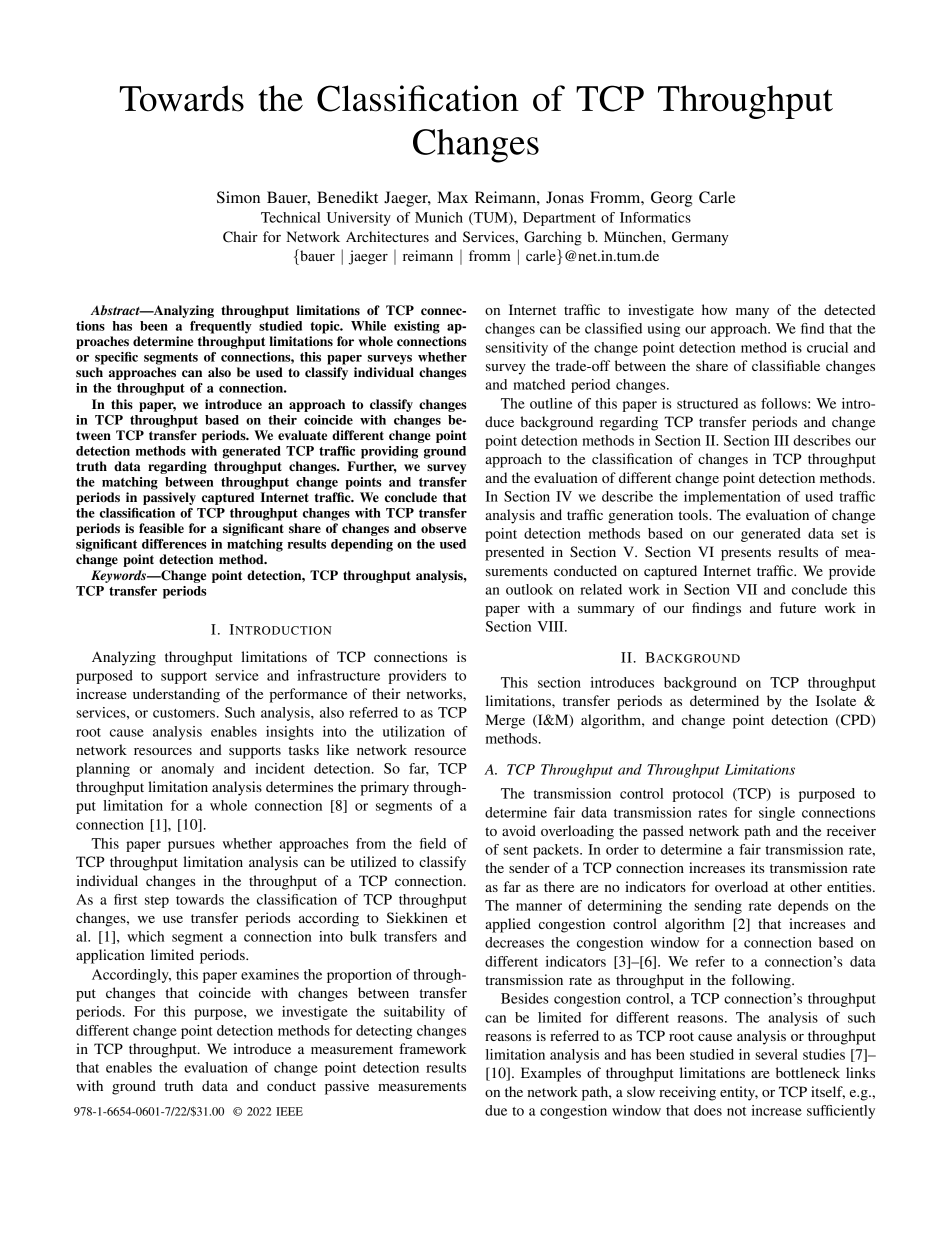 This screenshot has height=1233, width=952. What do you see at coordinates (671, 199) in the screenshot?
I see `Georg` at bounding box center [671, 199].
